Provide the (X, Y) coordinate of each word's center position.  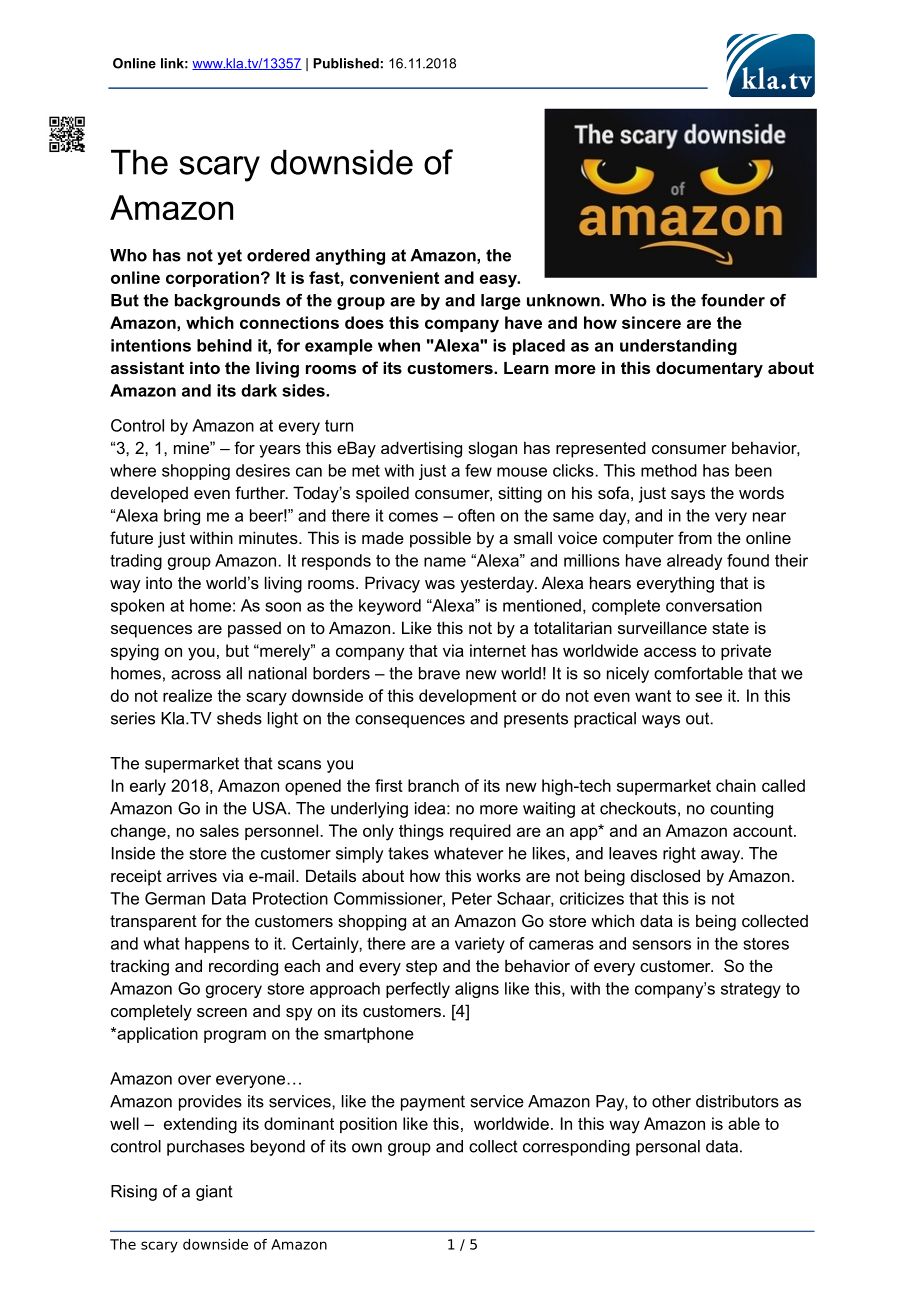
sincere (651, 322)
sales (219, 830)
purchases (206, 1148)
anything (350, 257)
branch (433, 785)
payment (433, 1103)
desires (263, 470)
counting (741, 810)
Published (346, 63)
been (753, 470)
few (478, 470)
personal (668, 1148)
